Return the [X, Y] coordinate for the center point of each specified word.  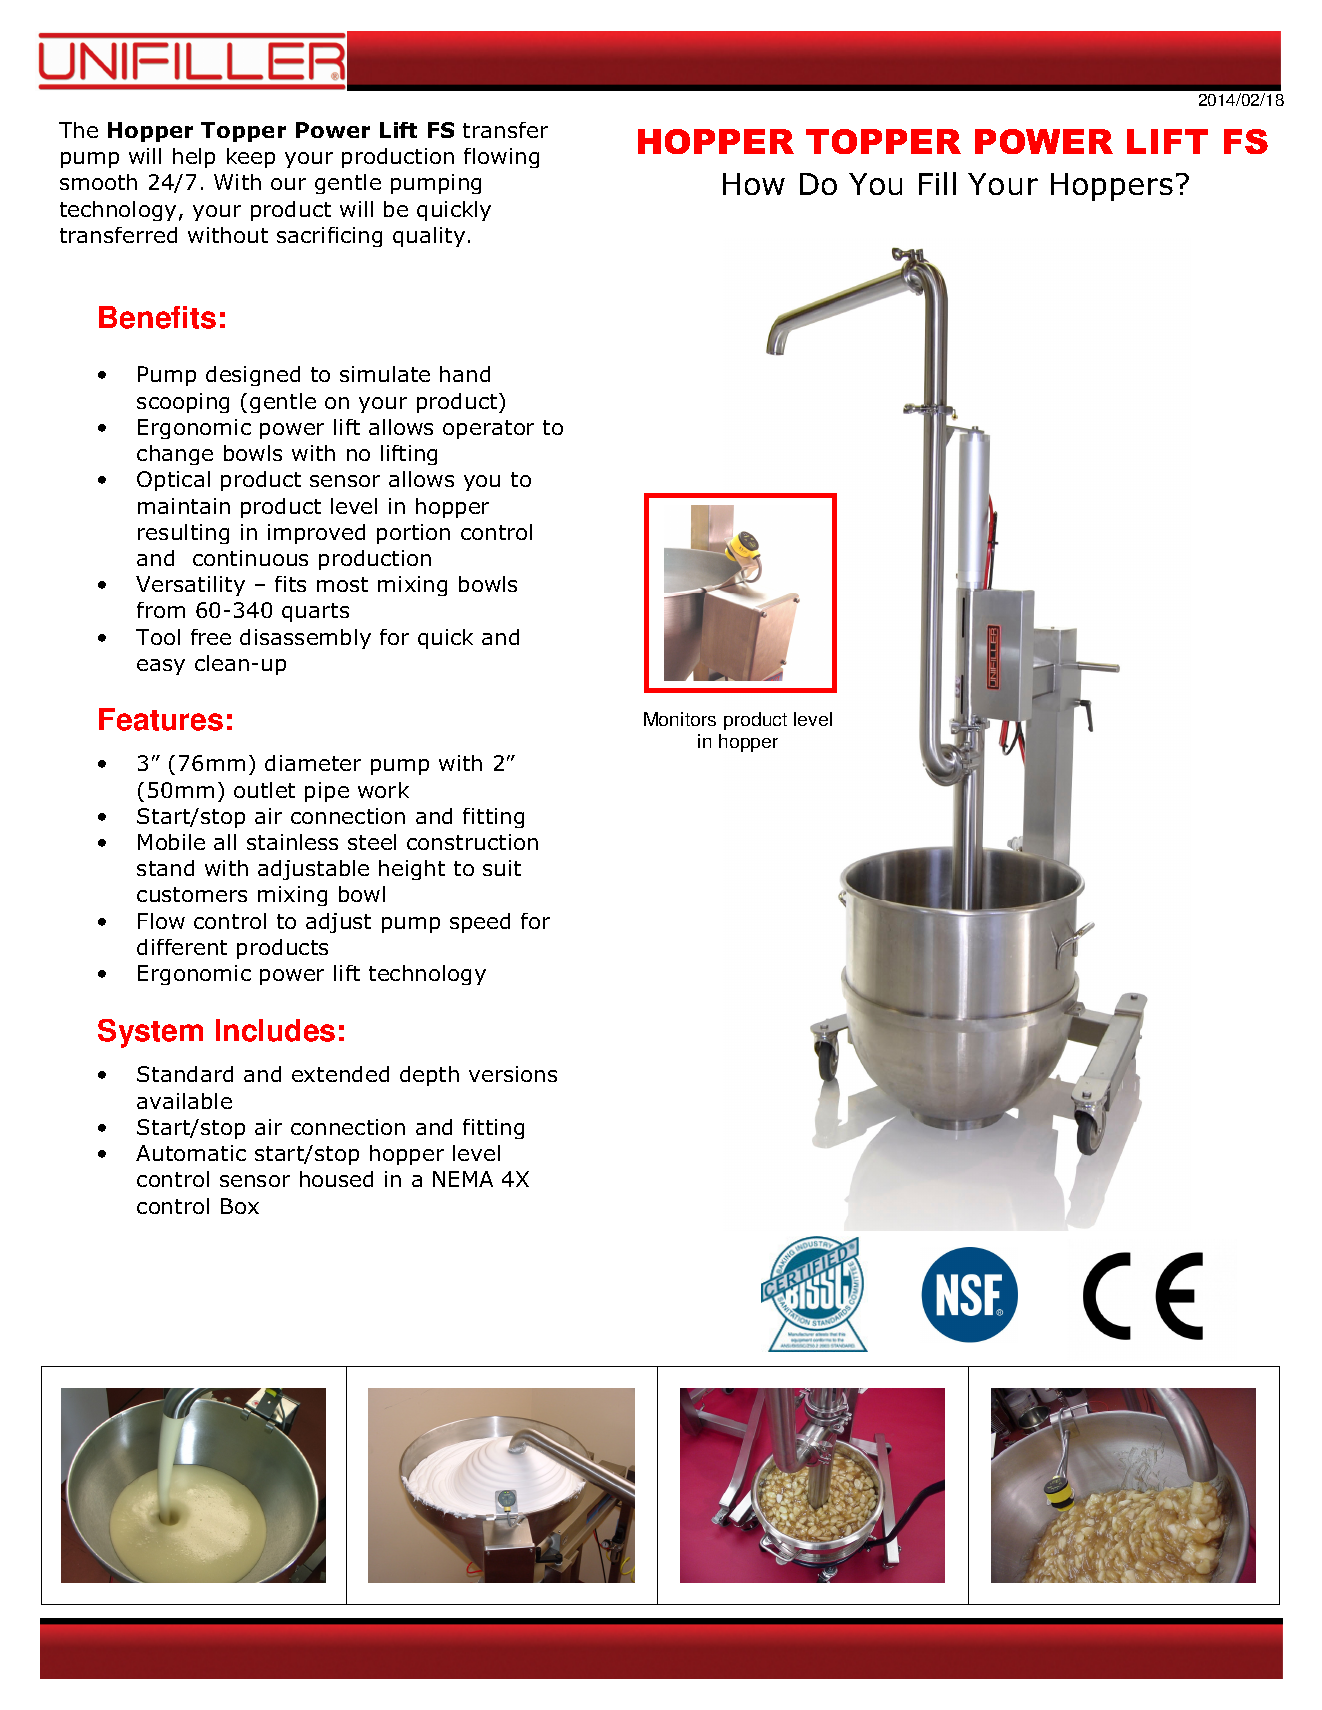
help [194, 158]
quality [429, 237]
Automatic [191, 1153]
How [754, 184]
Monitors [680, 719]
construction [472, 842]
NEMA [463, 1179]
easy [161, 667]
